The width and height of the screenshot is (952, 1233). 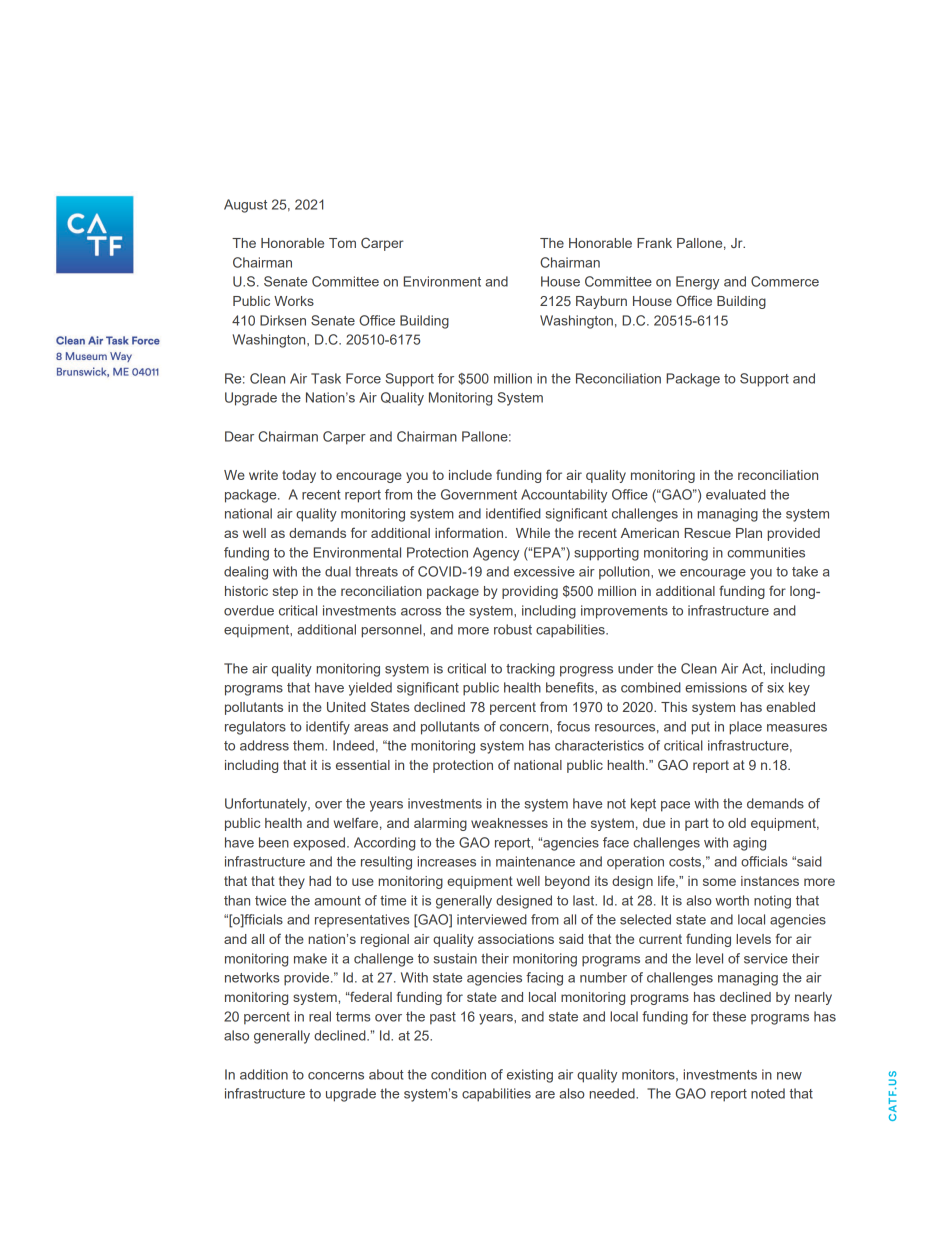 I want to click on worth, so click(x=732, y=900).
